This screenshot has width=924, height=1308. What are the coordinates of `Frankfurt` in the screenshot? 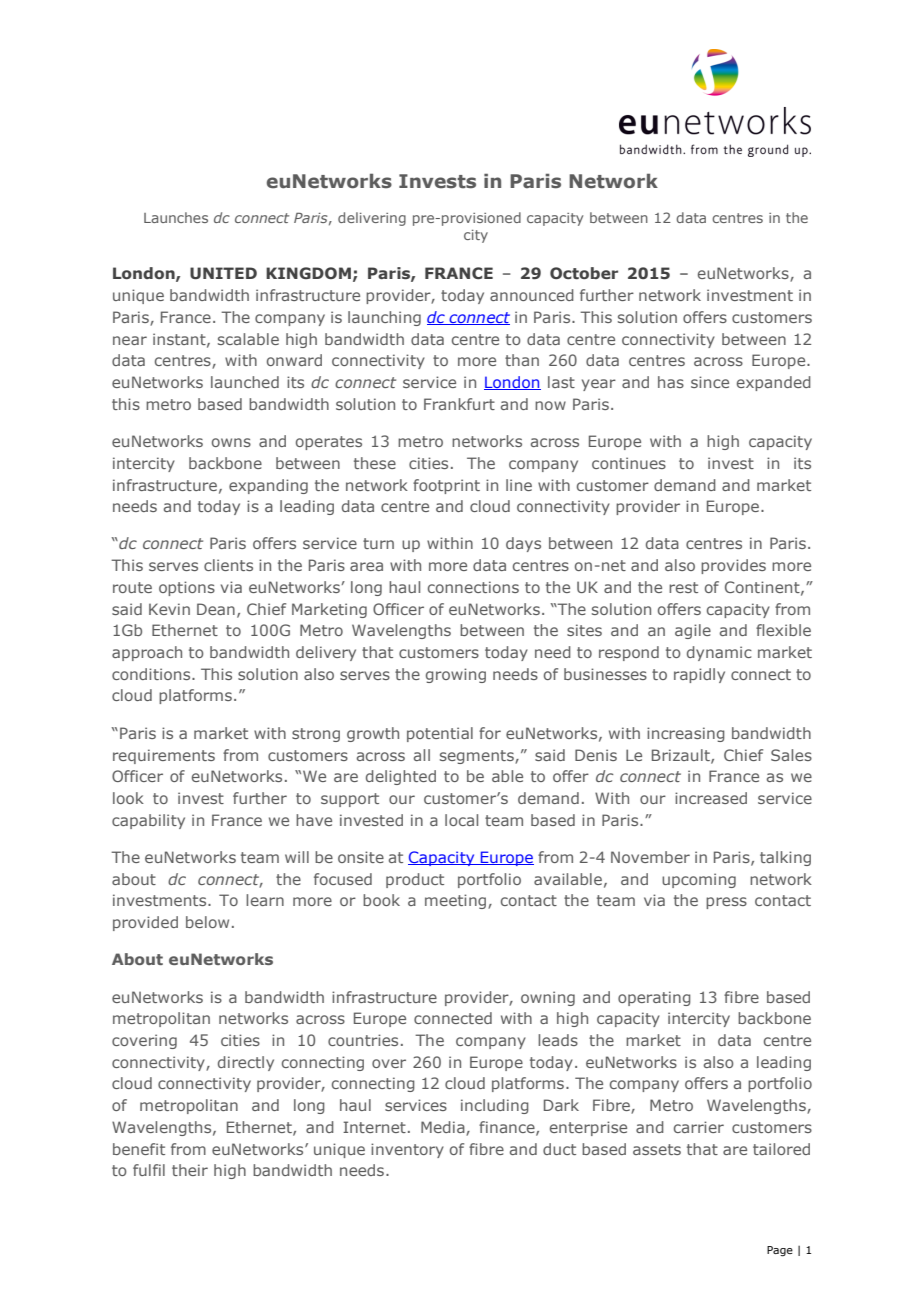 It's located at (459, 404).
